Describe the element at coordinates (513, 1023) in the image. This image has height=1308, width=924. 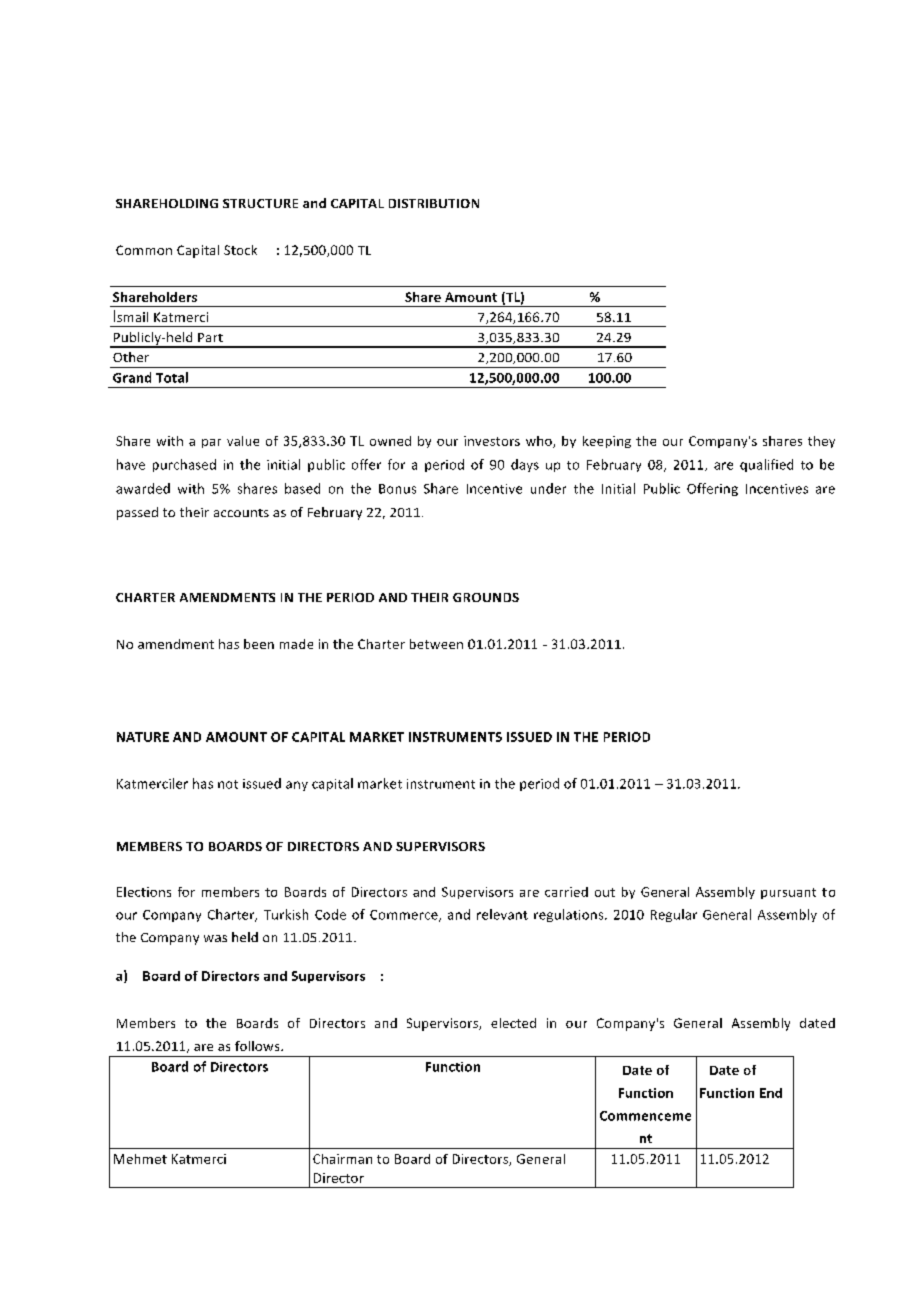
I see `elected` at that location.
